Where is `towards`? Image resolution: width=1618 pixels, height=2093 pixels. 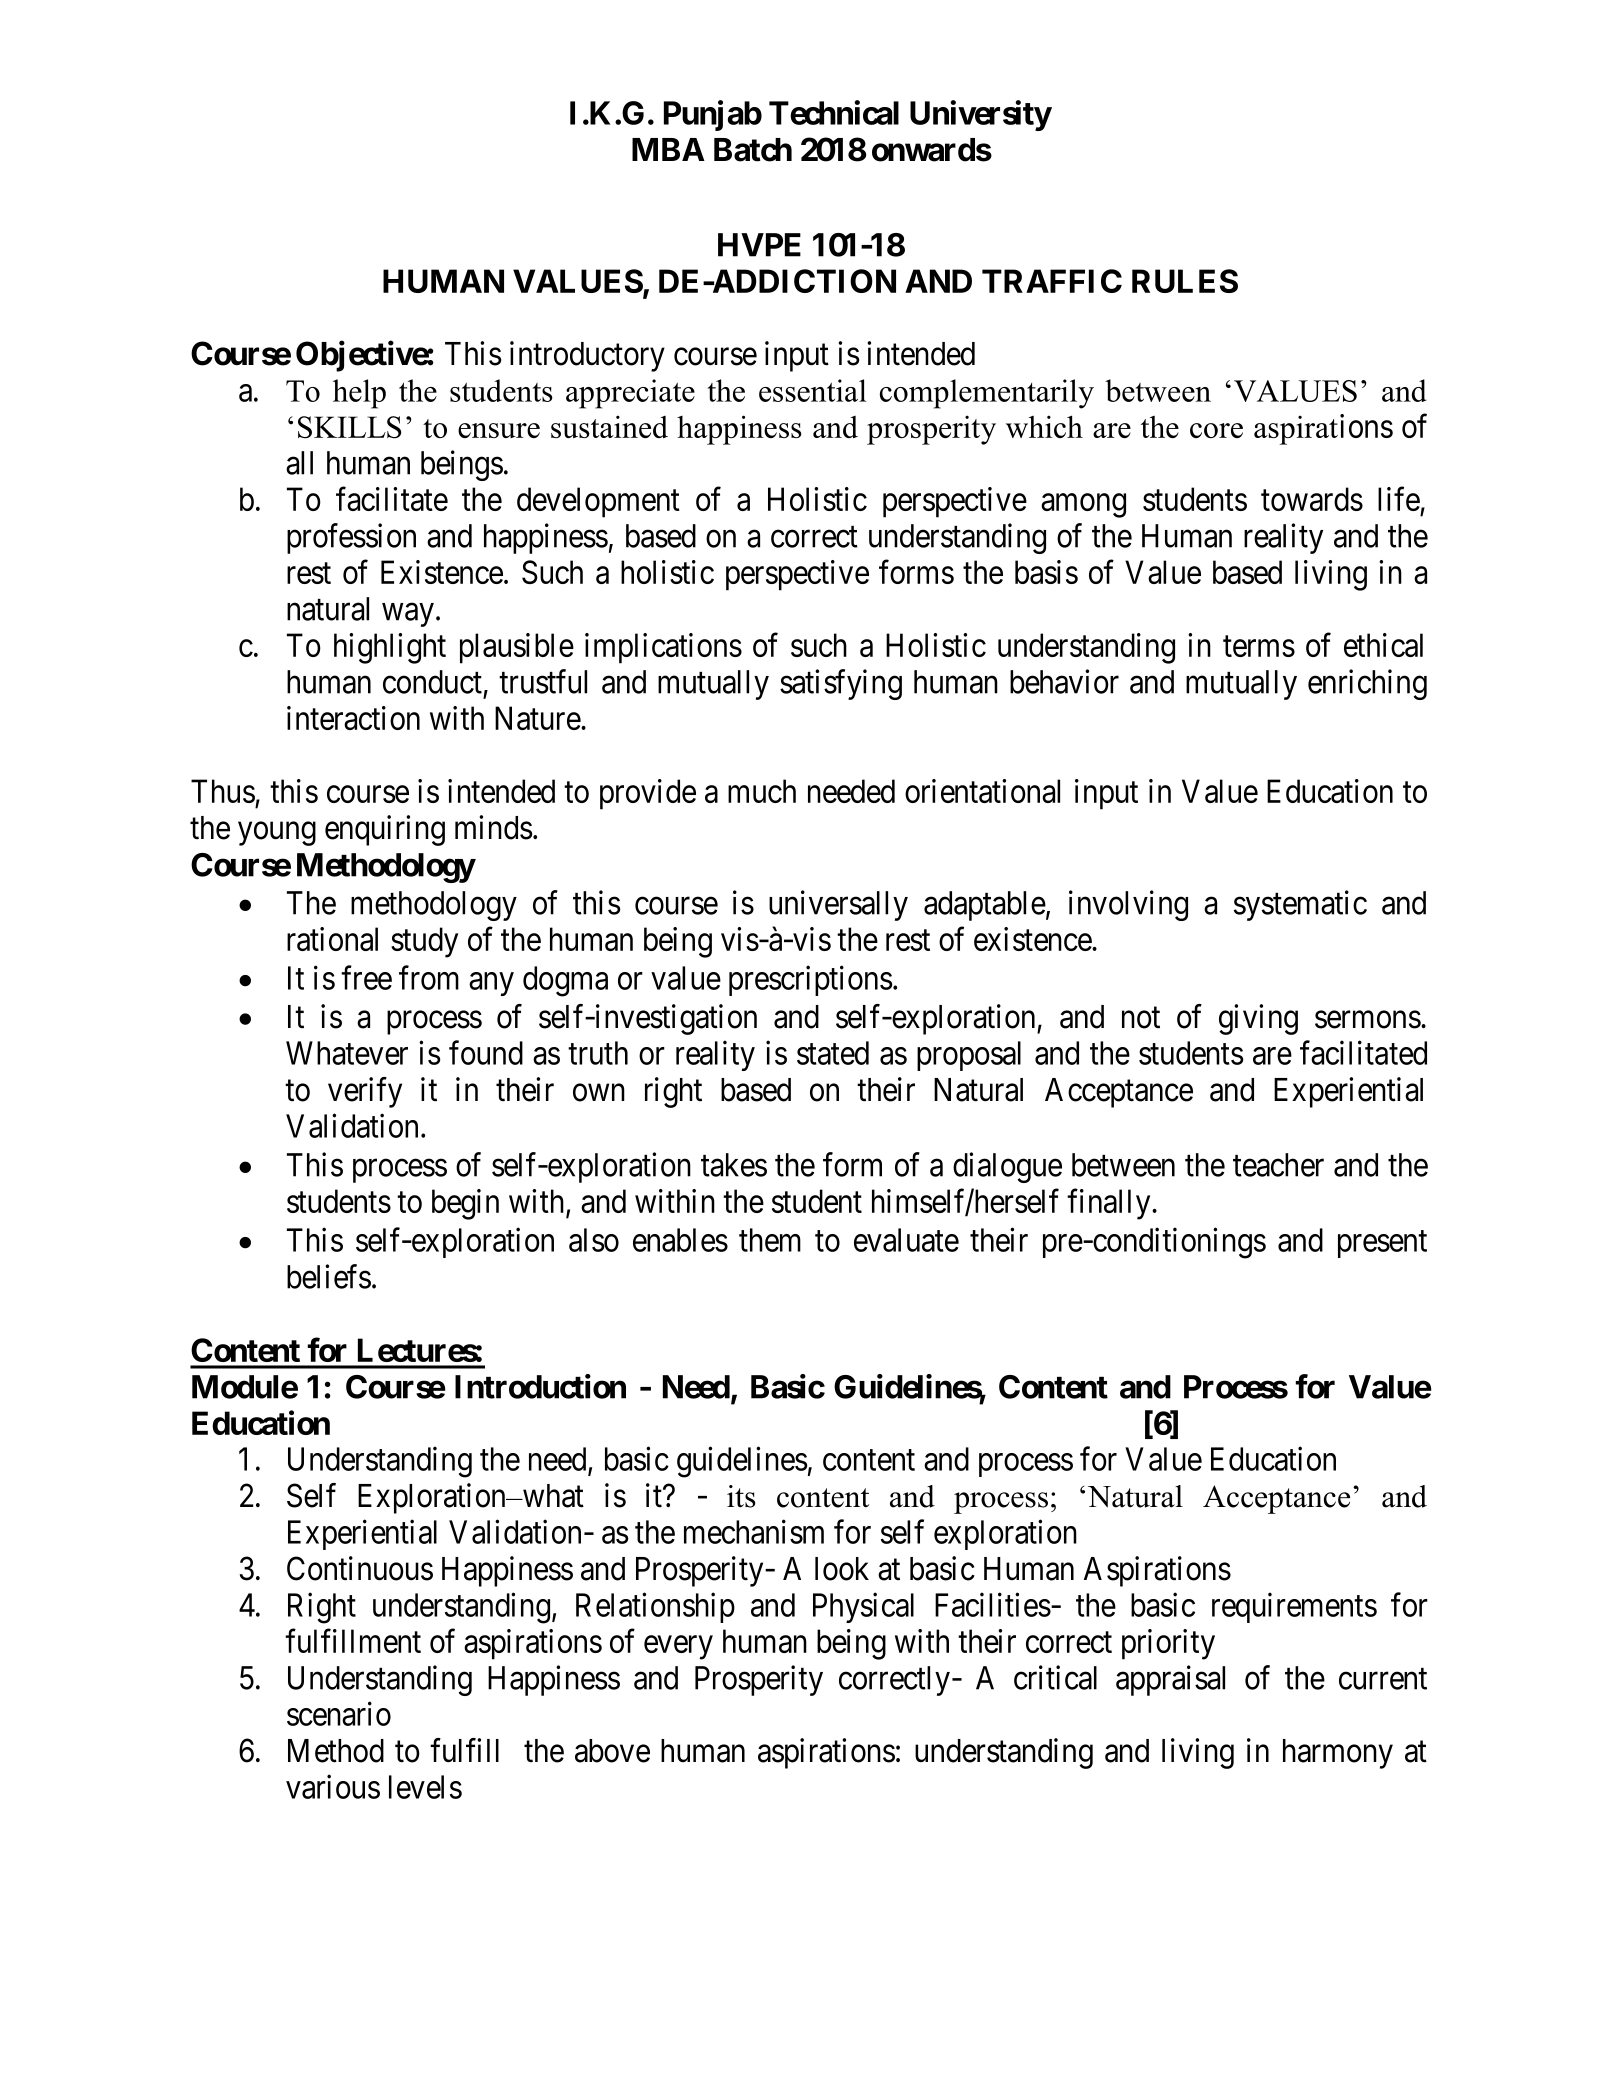
towards is located at coordinates (1312, 499).
